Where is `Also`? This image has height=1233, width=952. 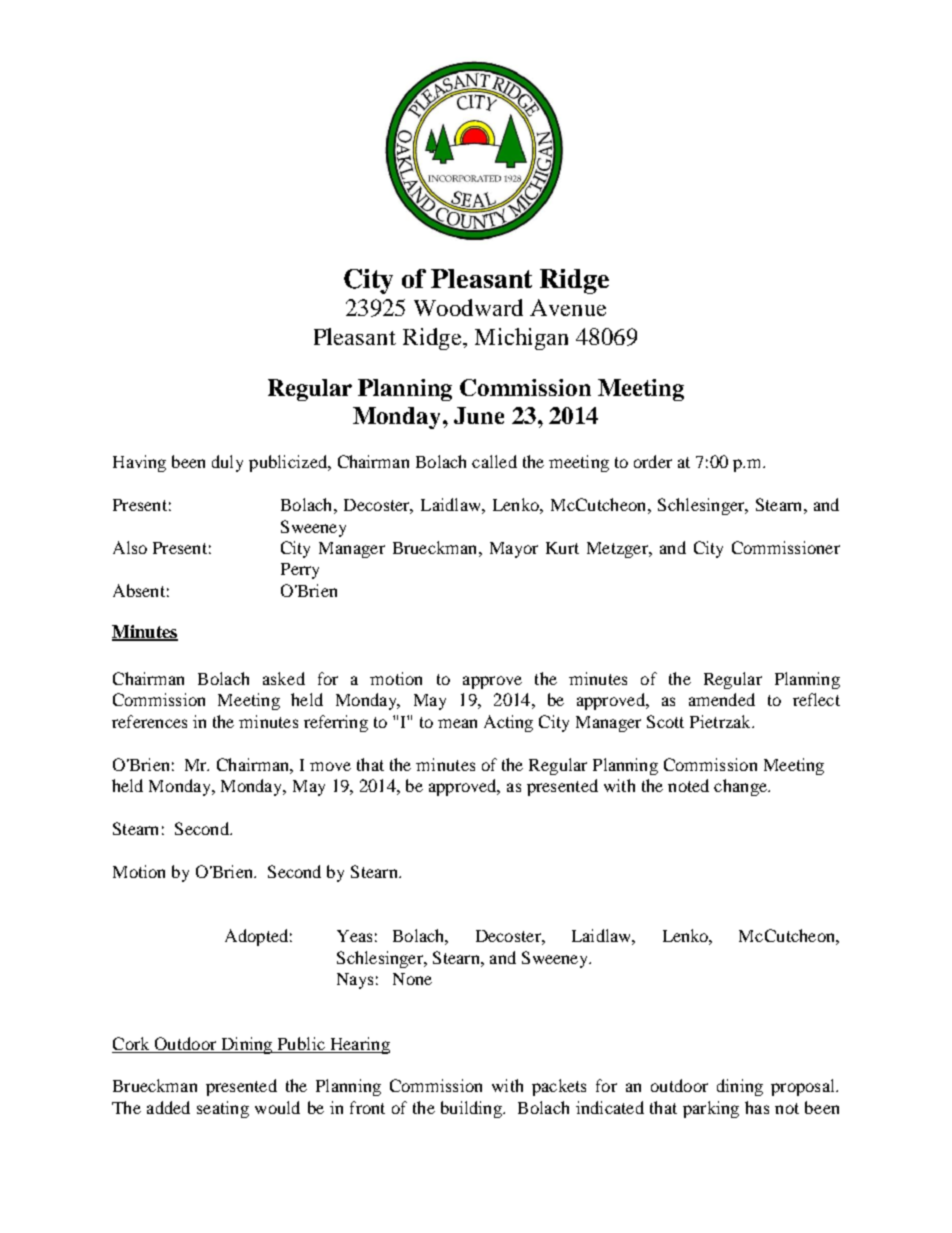
Also is located at coordinates (130, 547).
